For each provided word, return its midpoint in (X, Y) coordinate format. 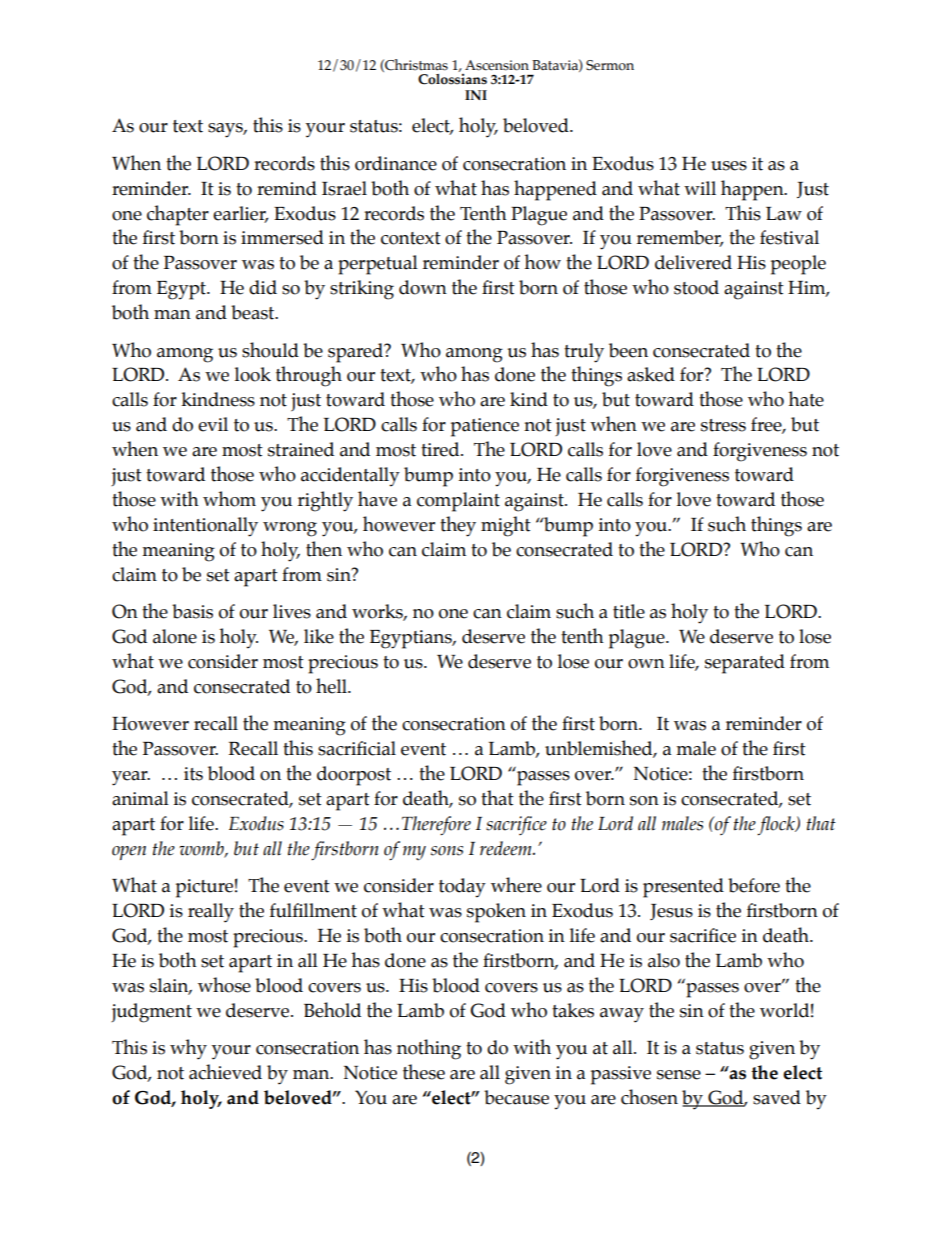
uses (729, 166)
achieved (225, 1072)
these (424, 1072)
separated (745, 664)
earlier (240, 214)
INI (476, 95)
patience (485, 427)
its (193, 774)
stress (723, 425)
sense (679, 1075)
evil (213, 424)
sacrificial (357, 748)
